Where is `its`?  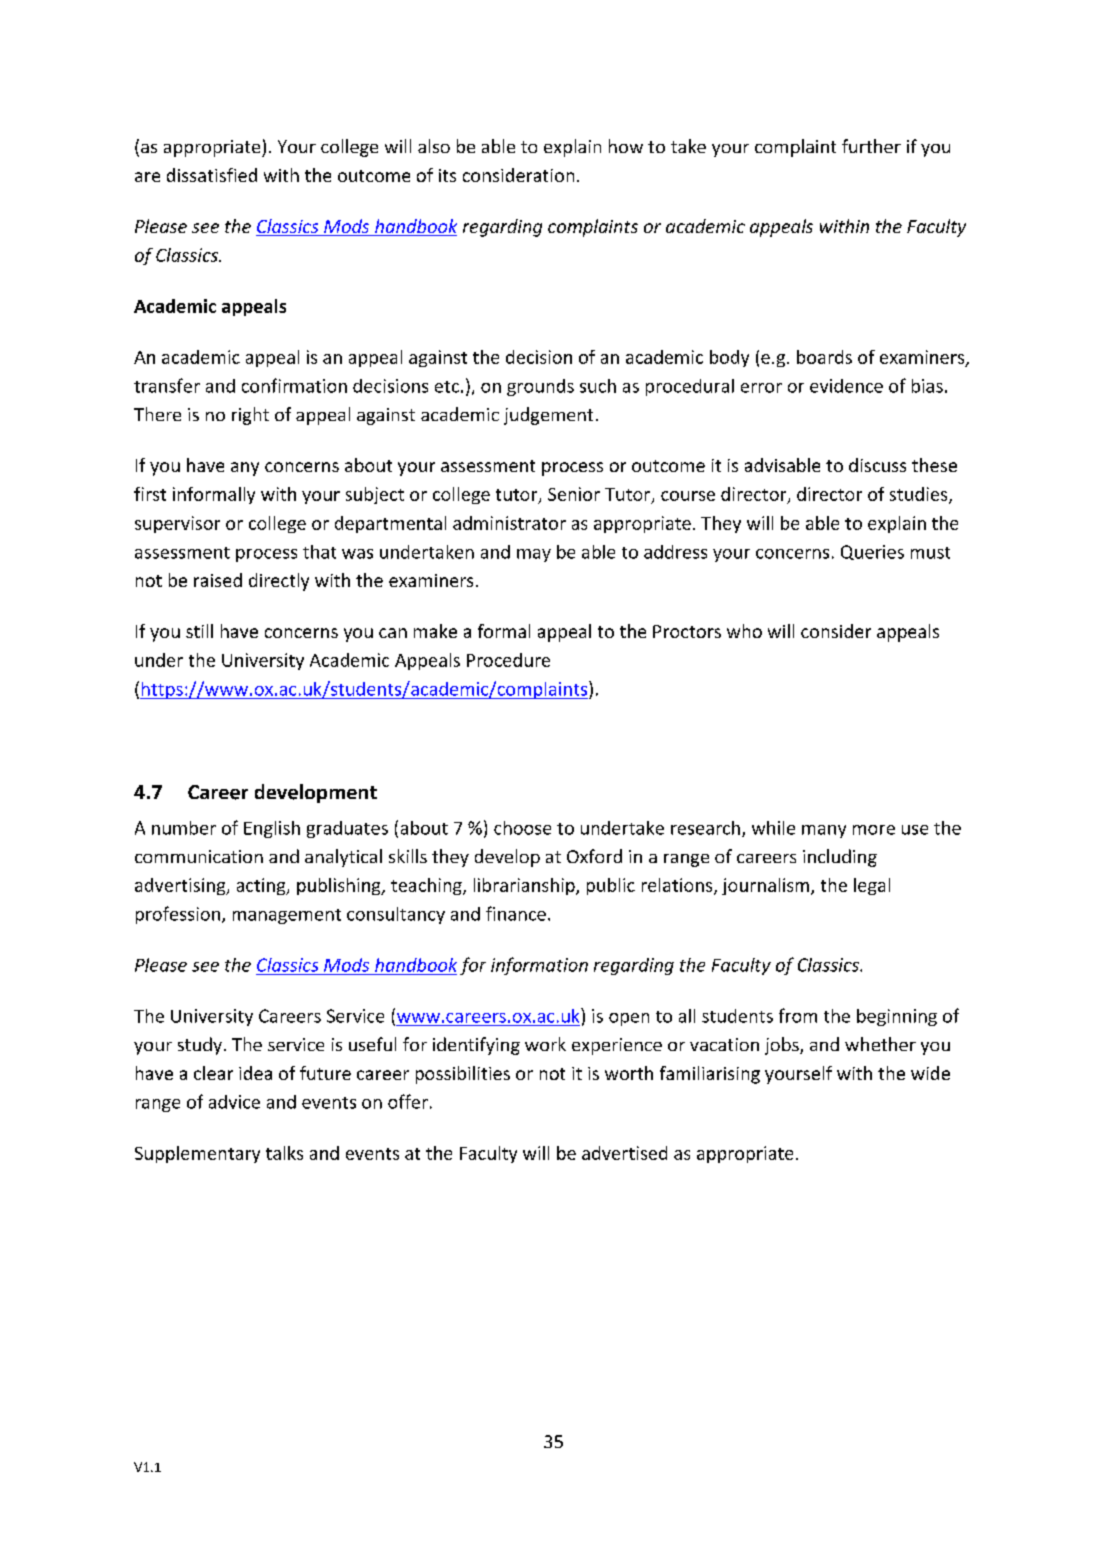
its is located at coordinates (447, 175).
